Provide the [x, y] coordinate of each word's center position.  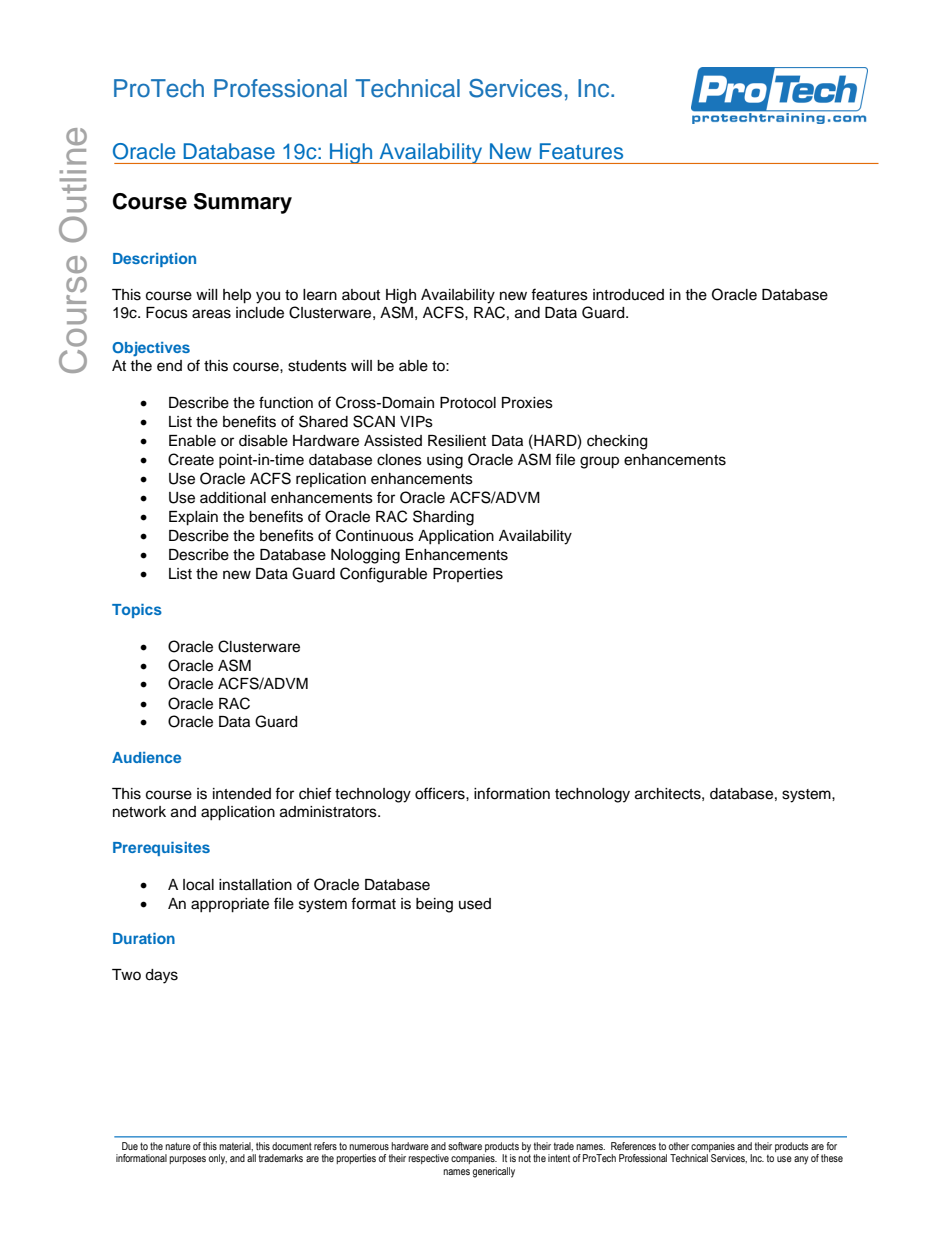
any [801, 1160]
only [218, 1159]
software [465, 1146]
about [361, 295]
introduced [628, 295]
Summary [243, 203]
